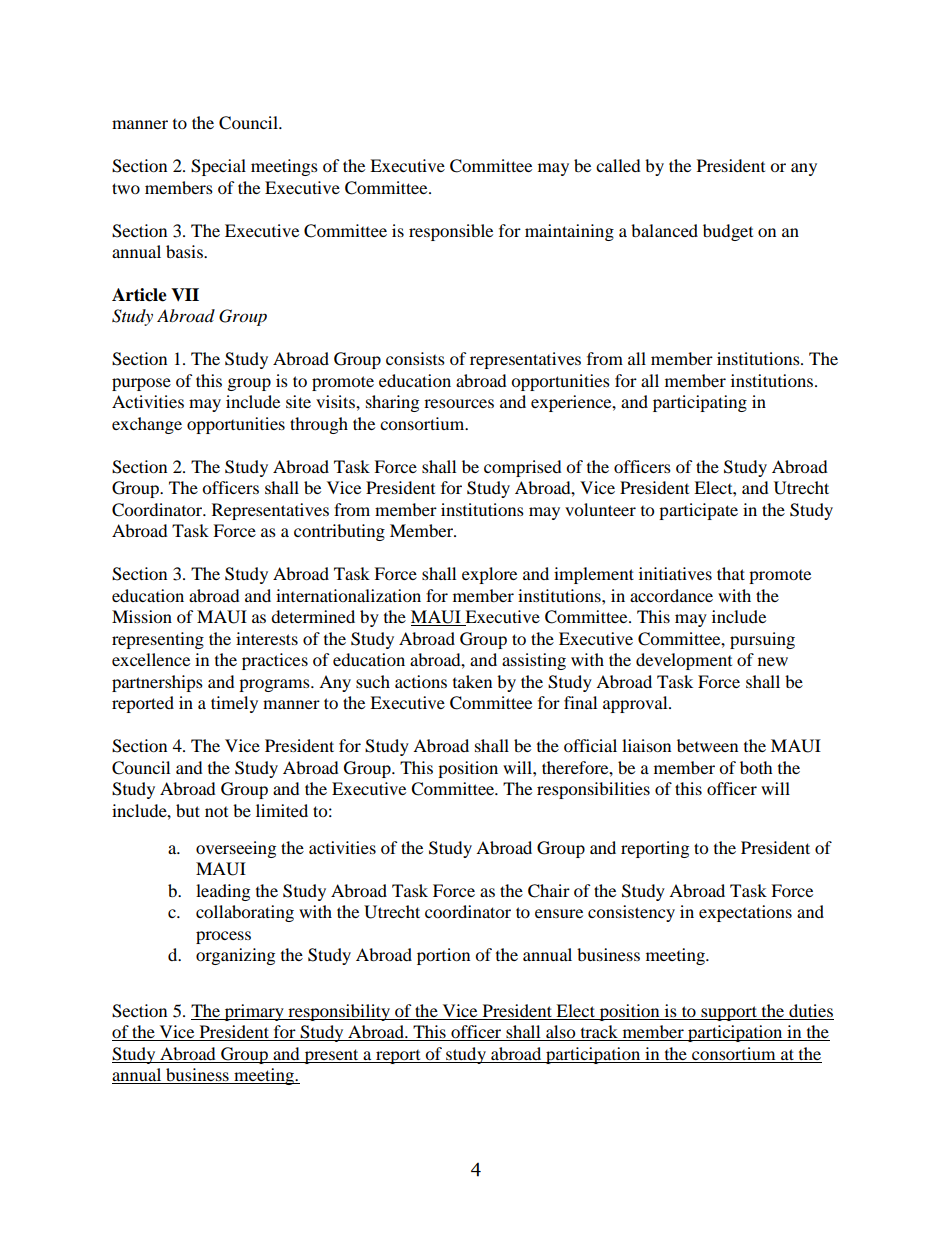 This screenshot has width=952, height=1233. I want to click on explore, so click(489, 575).
